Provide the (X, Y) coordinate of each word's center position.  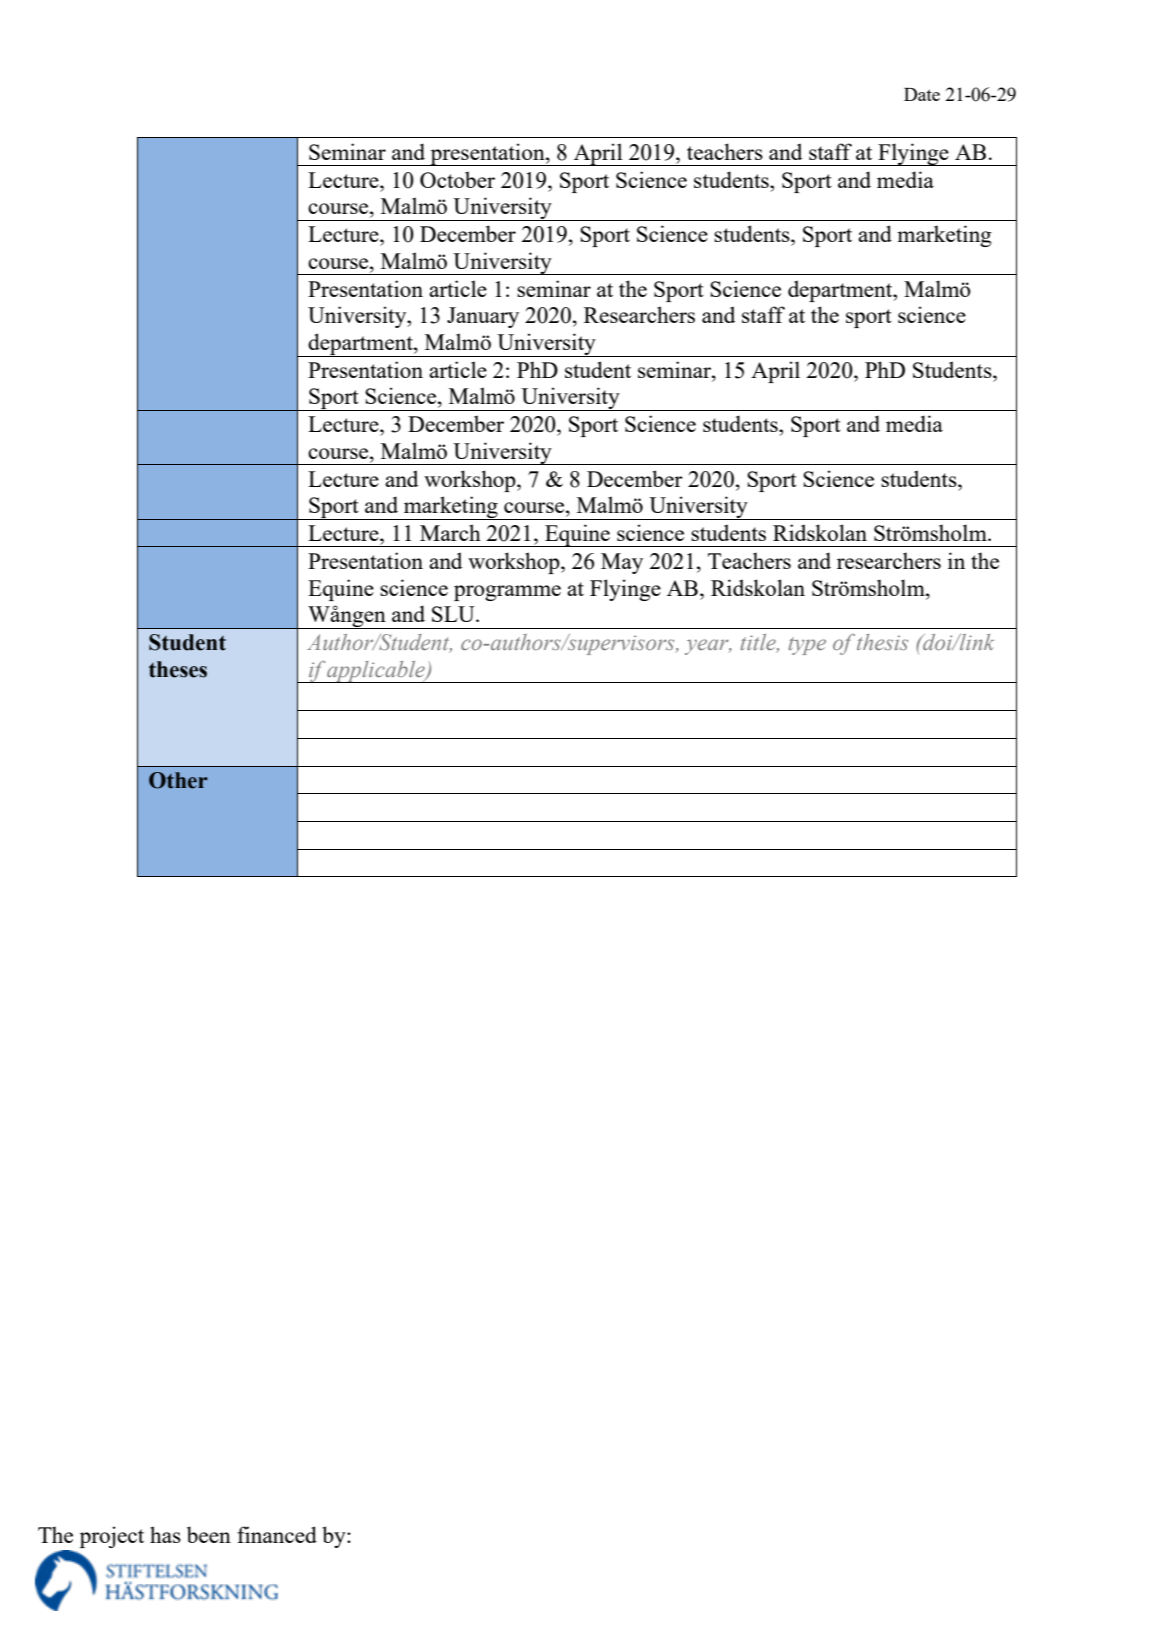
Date (922, 94)
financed (277, 1534)
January (483, 317)
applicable (376, 672)
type (807, 646)
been (209, 1534)
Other (178, 780)
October (457, 179)
